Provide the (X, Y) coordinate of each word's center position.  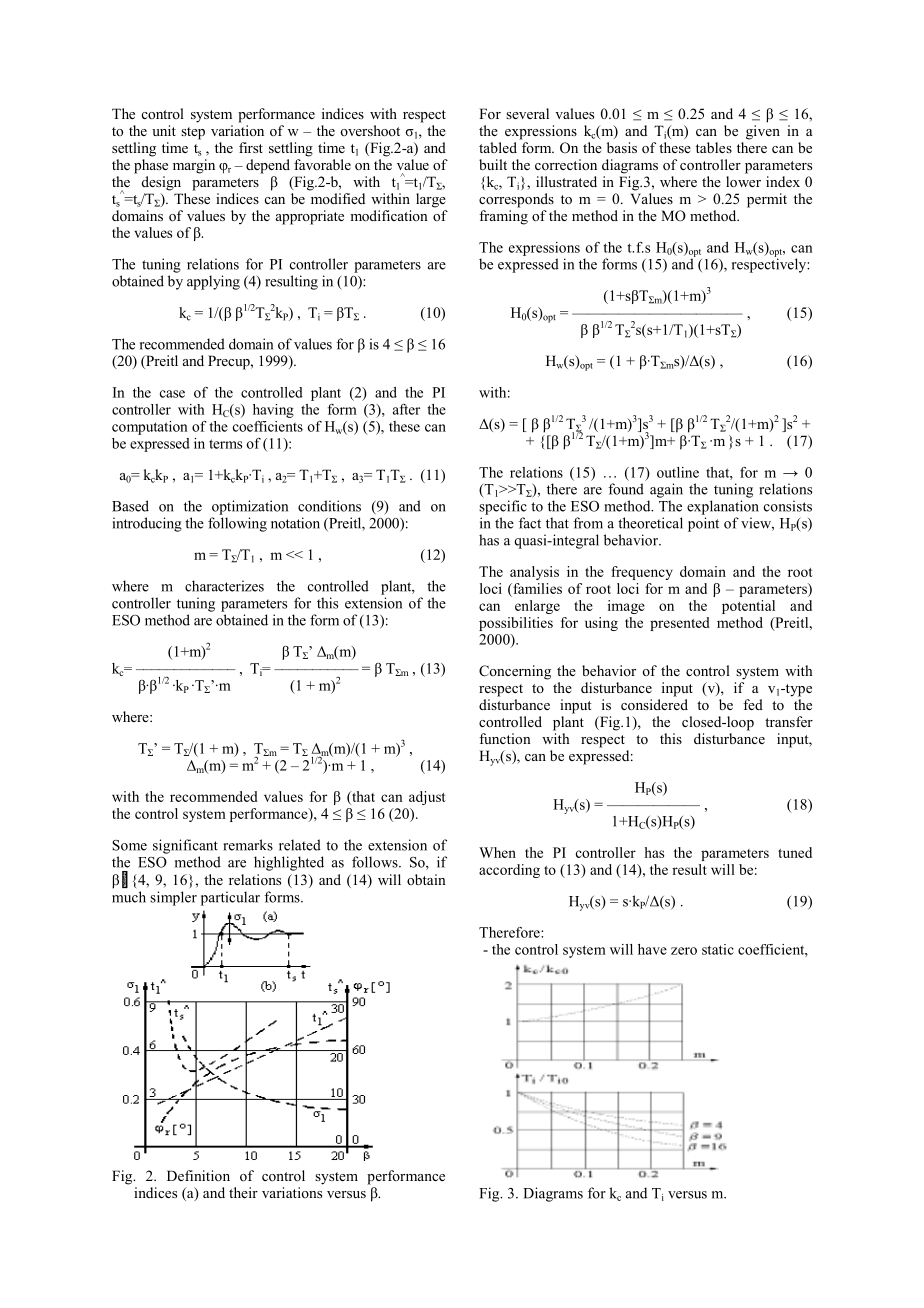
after (406, 409)
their (243, 1192)
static (718, 949)
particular (230, 898)
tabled (498, 147)
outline (678, 472)
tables (714, 147)
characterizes (224, 586)
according (509, 871)
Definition (198, 1175)
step (193, 133)
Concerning (515, 672)
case (172, 394)
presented (680, 624)
